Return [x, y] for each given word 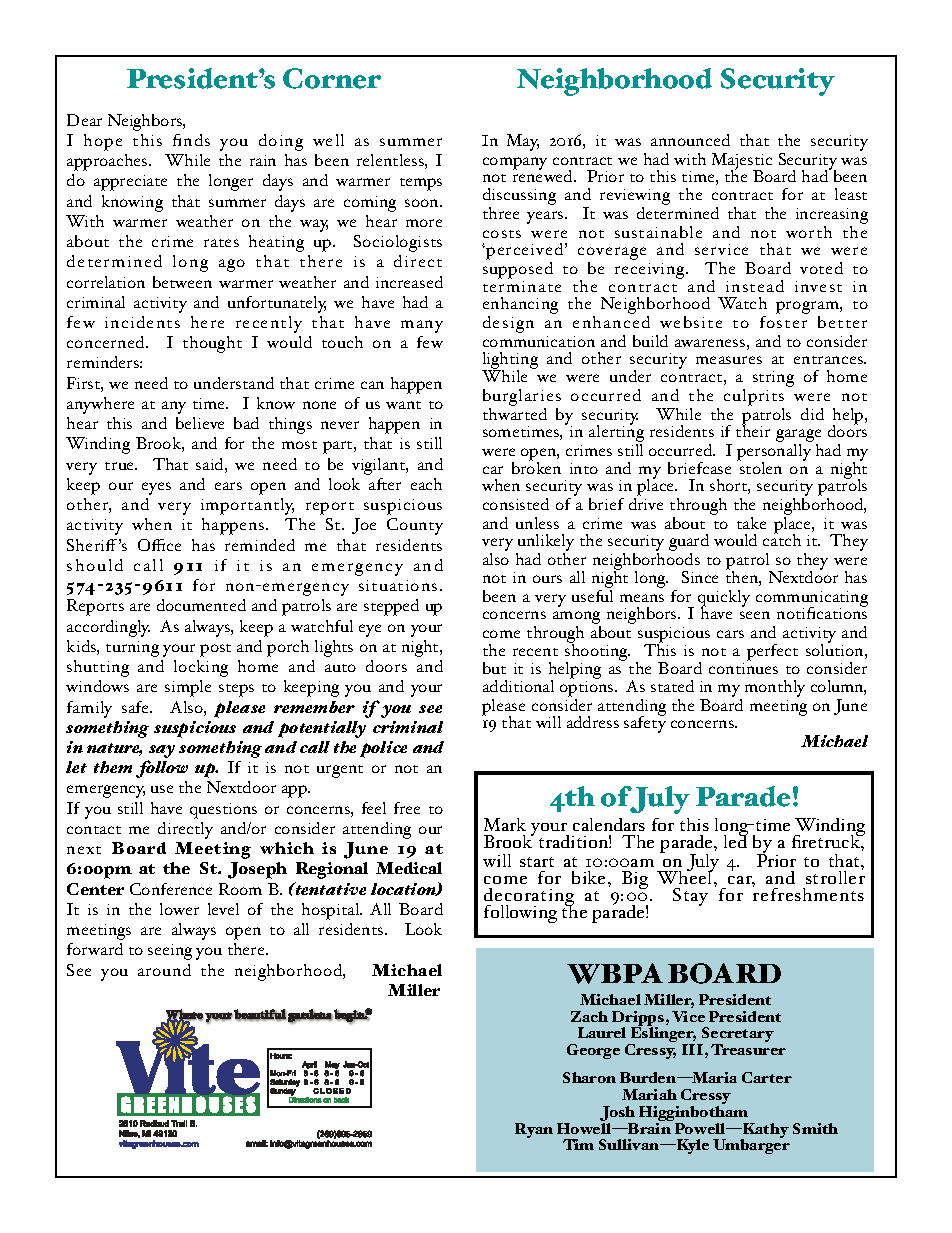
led [736, 840]
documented [201, 605]
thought [212, 344]
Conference [171, 889]
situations [398, 585]
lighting [510, 362]
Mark [505, 824]
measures [729, 360]
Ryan [534, 1130]
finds [191, 140]
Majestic [742, 162]
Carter [767, 1077]
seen [755, 615]
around [164, 970]
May [523, 142]
